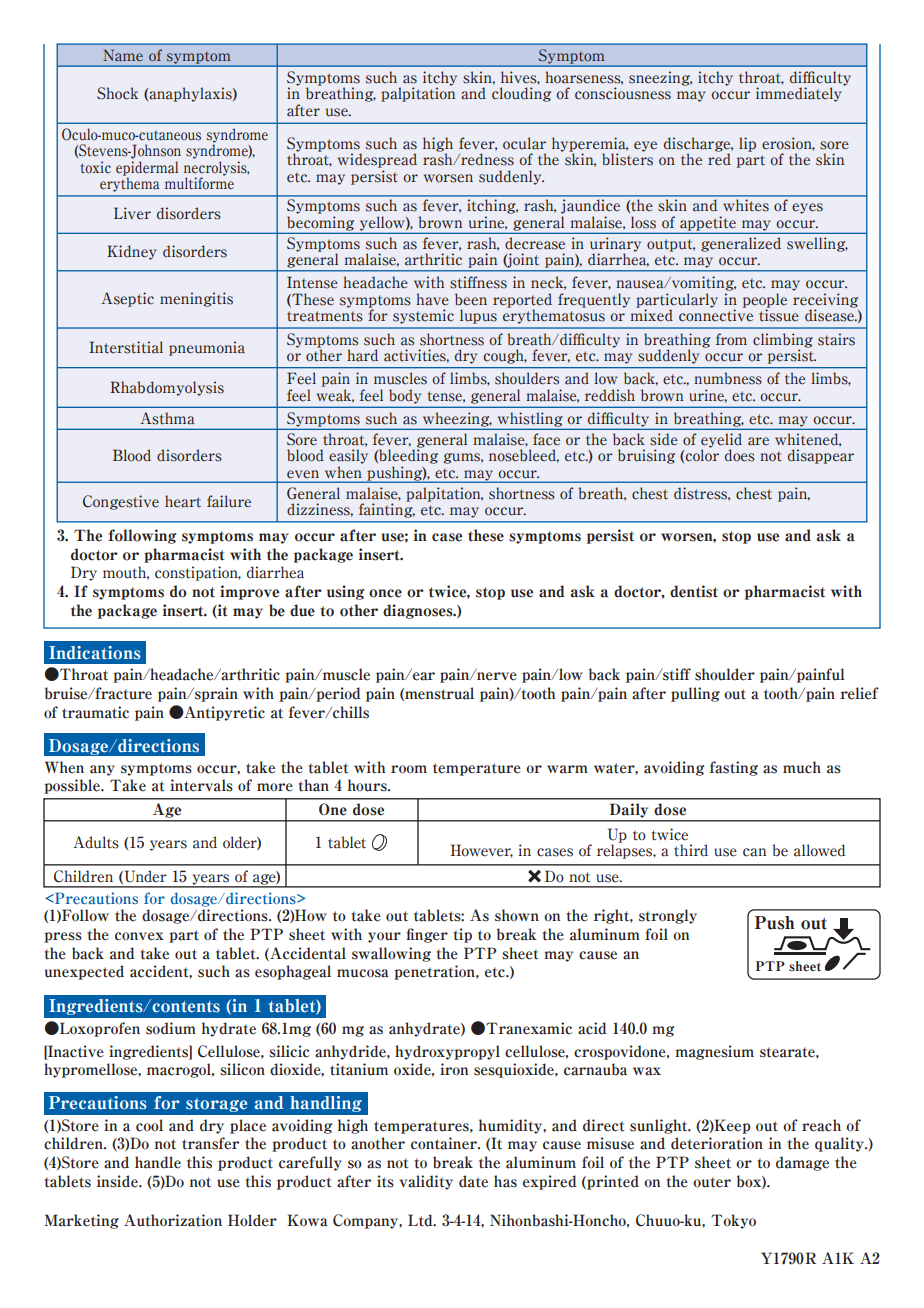  Describe the element at coordinates (728, 378) in the screenshot. I see `numbness` at that location.
